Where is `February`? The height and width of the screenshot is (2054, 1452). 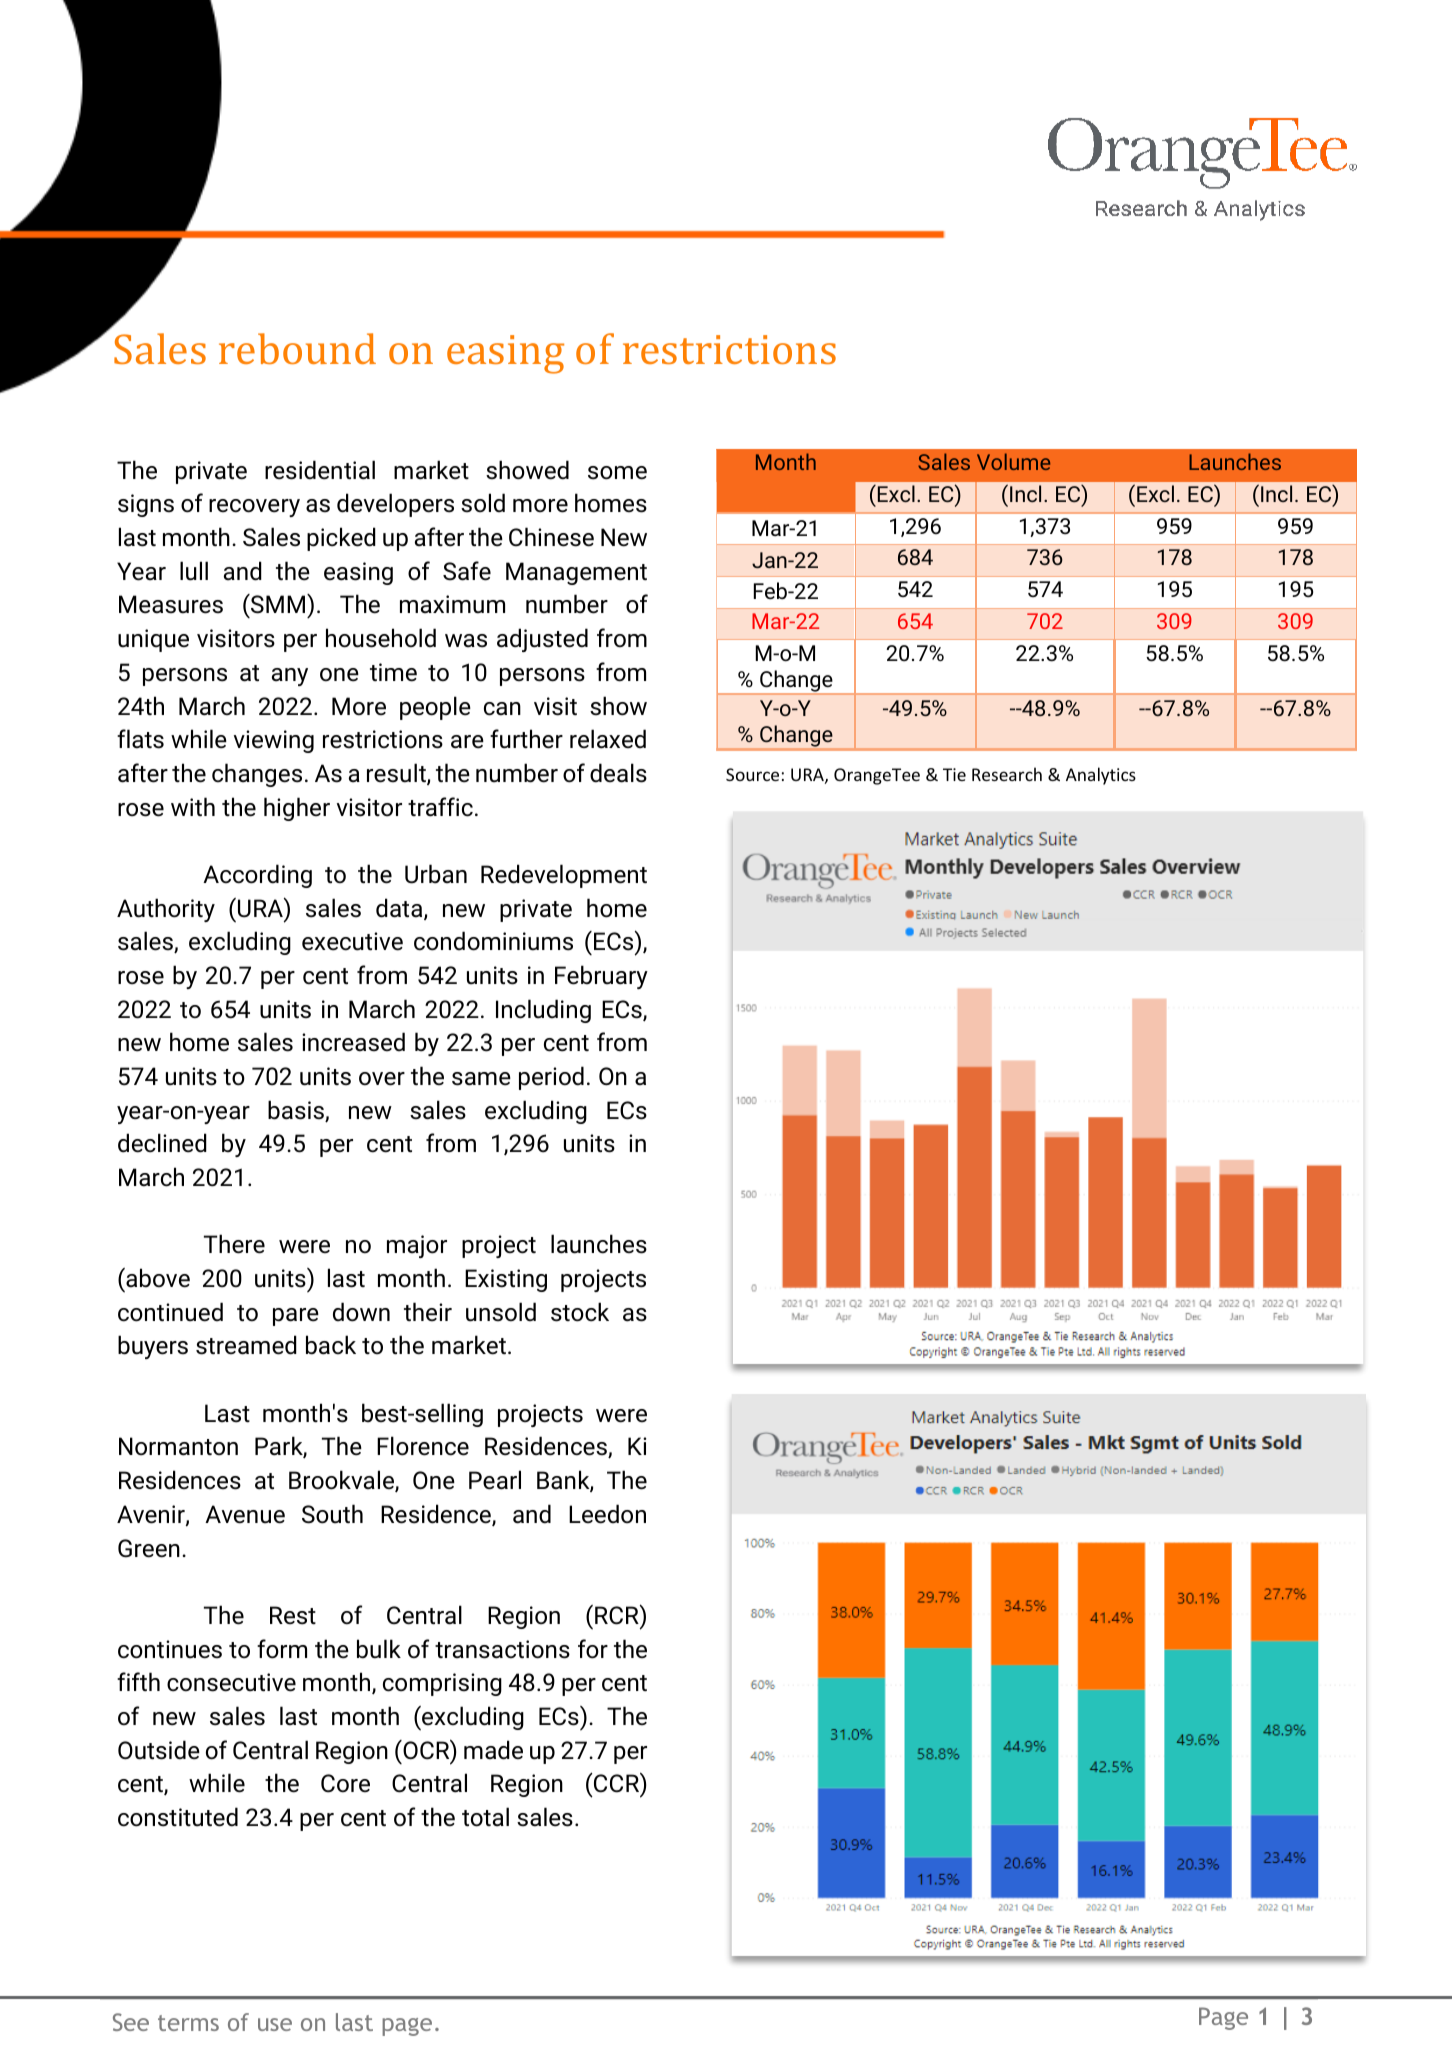 February is located at coordinates (601, 977).
